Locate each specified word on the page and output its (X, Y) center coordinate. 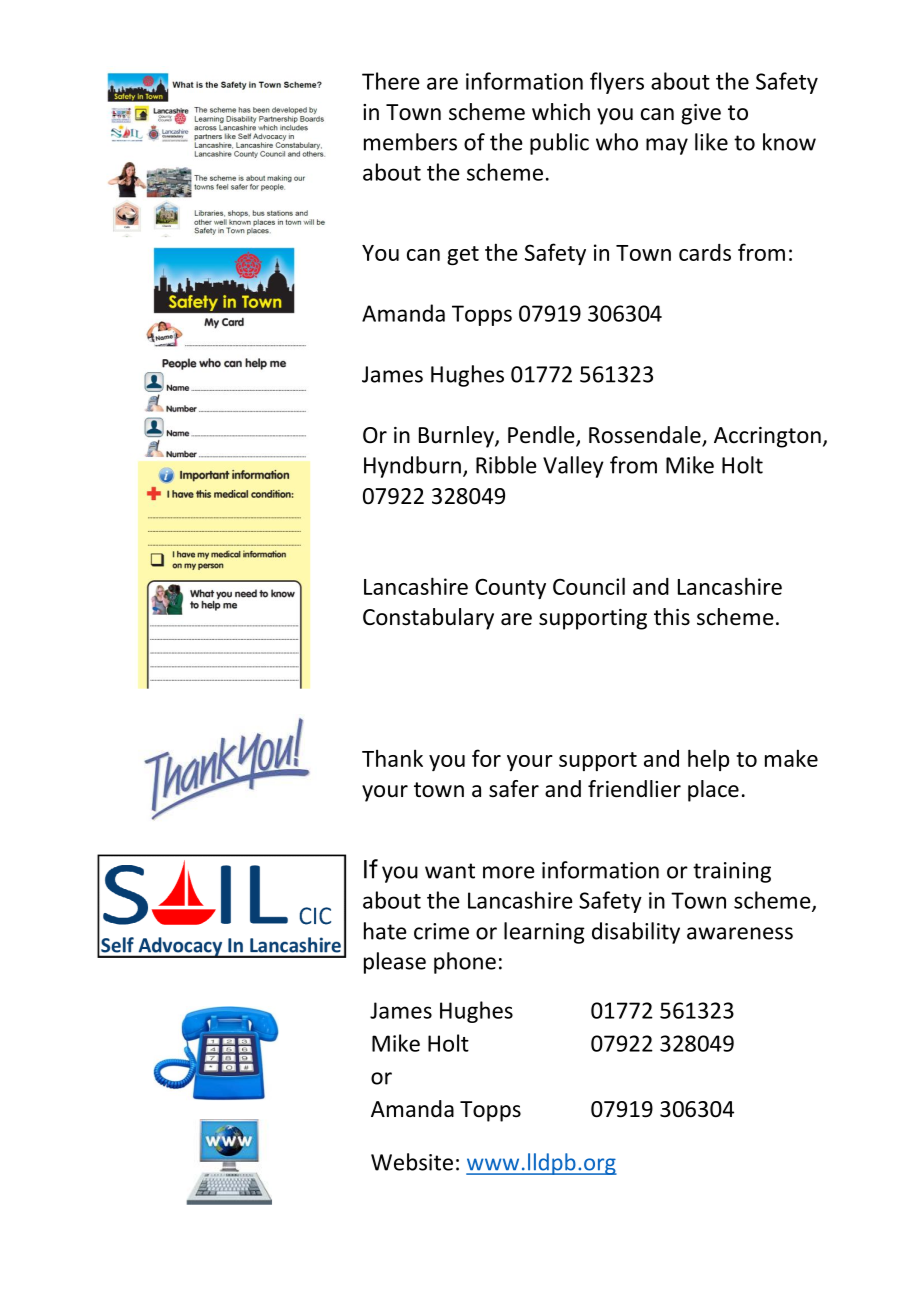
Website (412, 1162)
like (711, 142)
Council (589, 586)
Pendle (542, 436)
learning (544, 933)
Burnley (457, 437)
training (732, 872)
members (410, 142)
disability (636, 933)
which (561, 112)
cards (705, 252)
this (672, 616)
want (450, 871)
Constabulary (428, 619)
